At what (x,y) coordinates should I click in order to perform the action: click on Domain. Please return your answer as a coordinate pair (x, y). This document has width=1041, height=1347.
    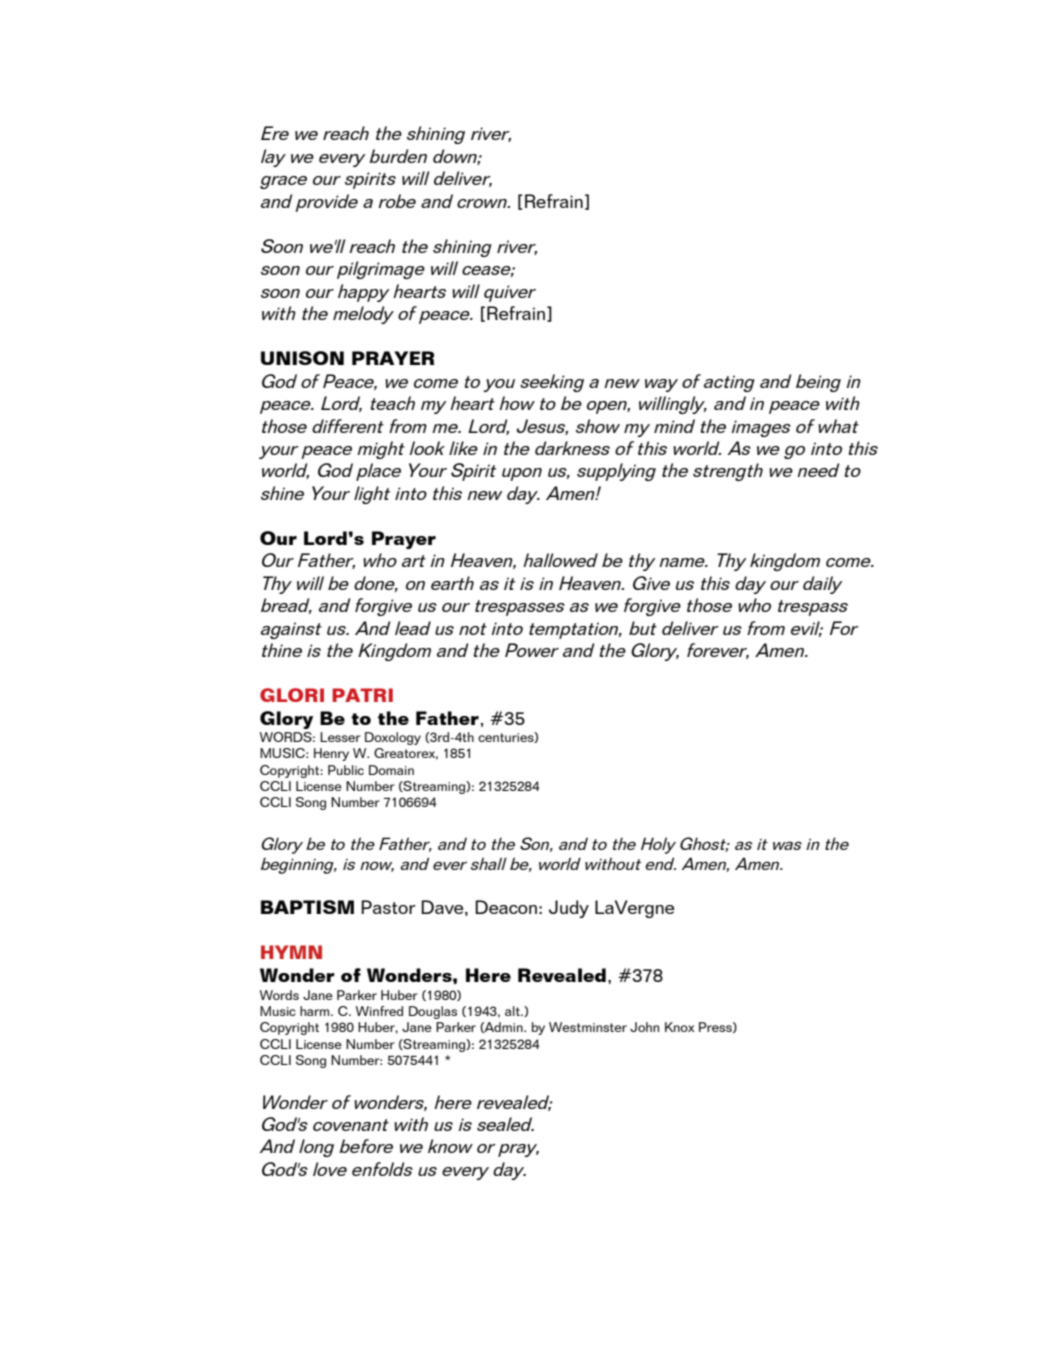
    Looking at the image, I should click on (391, 770).
